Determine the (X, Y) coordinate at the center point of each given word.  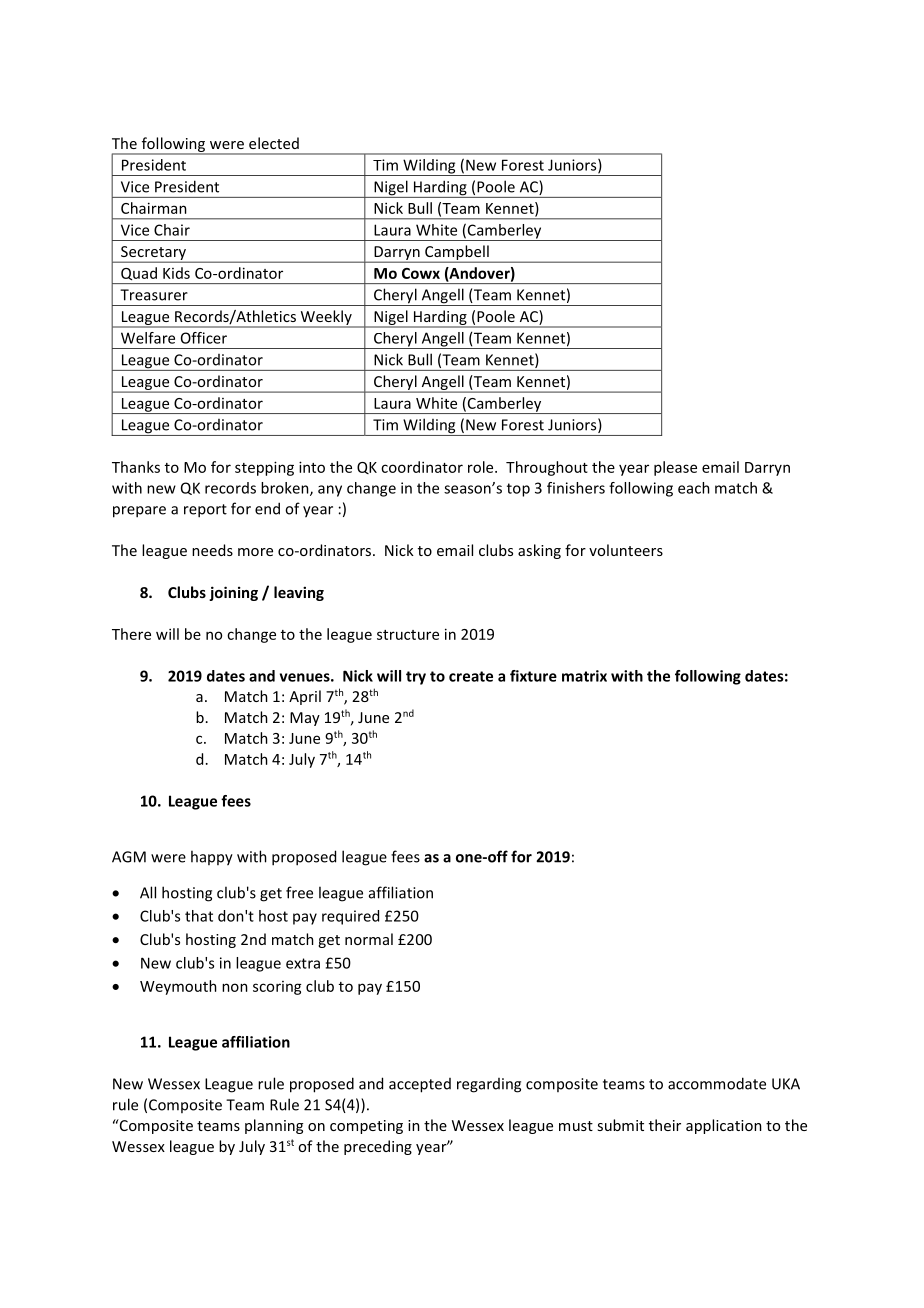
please (675, 468)
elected (274, 143)
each (694, 488)
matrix (584, 676)
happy (212, 858)
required (350, 917)
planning (274, 1126)
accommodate (717, 1083)
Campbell (457, 254)
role (482, 467)
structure (408, 635)
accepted (420, 1085)
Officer (204, 338)
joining (233, 593)
